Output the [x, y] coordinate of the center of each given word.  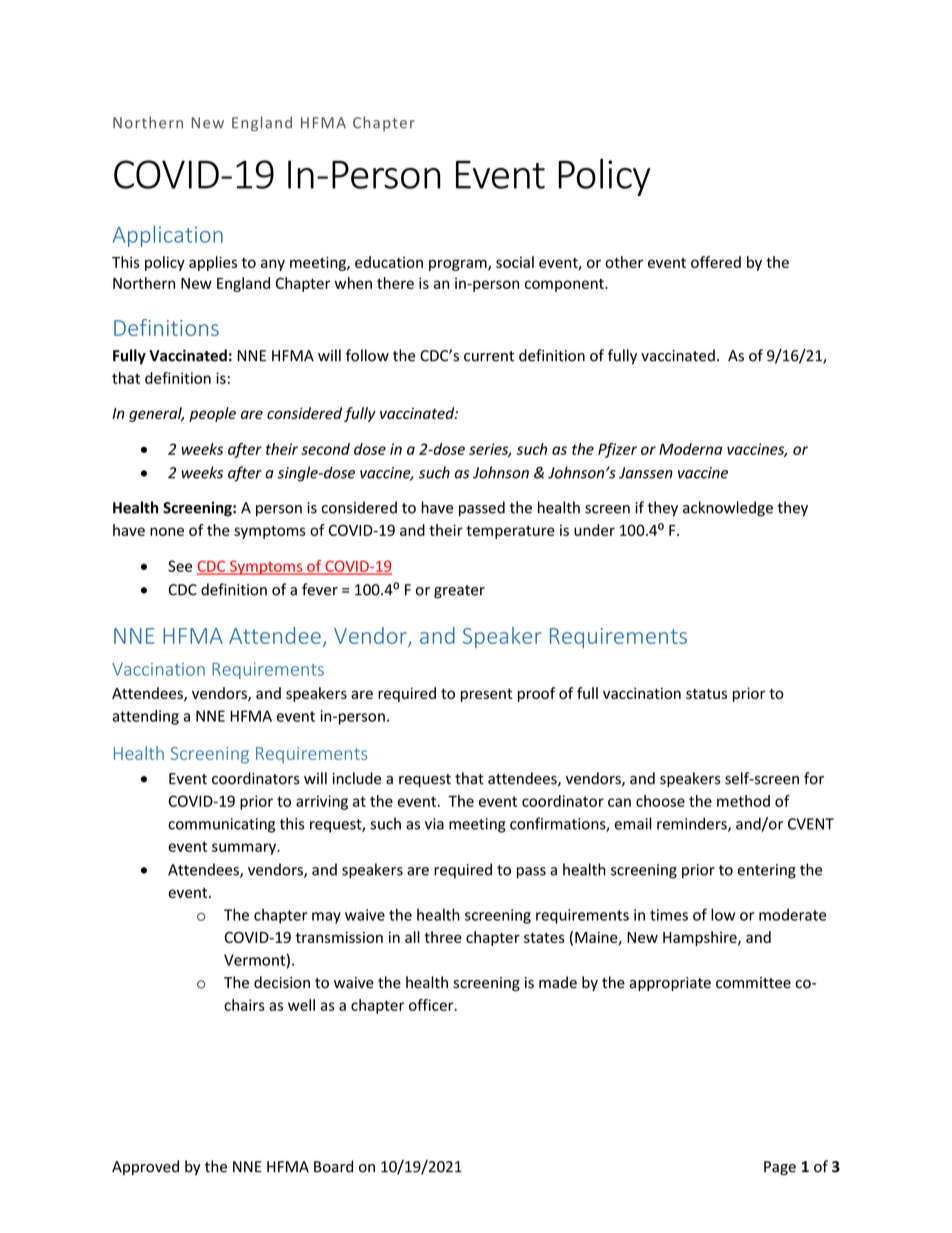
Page [780, 1168]
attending [145, 717]
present [486, 695]
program [459, 265]
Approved [145, 1167]
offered [716, 262]
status [706, 694]
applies [213, 263]
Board [333, 1166]
